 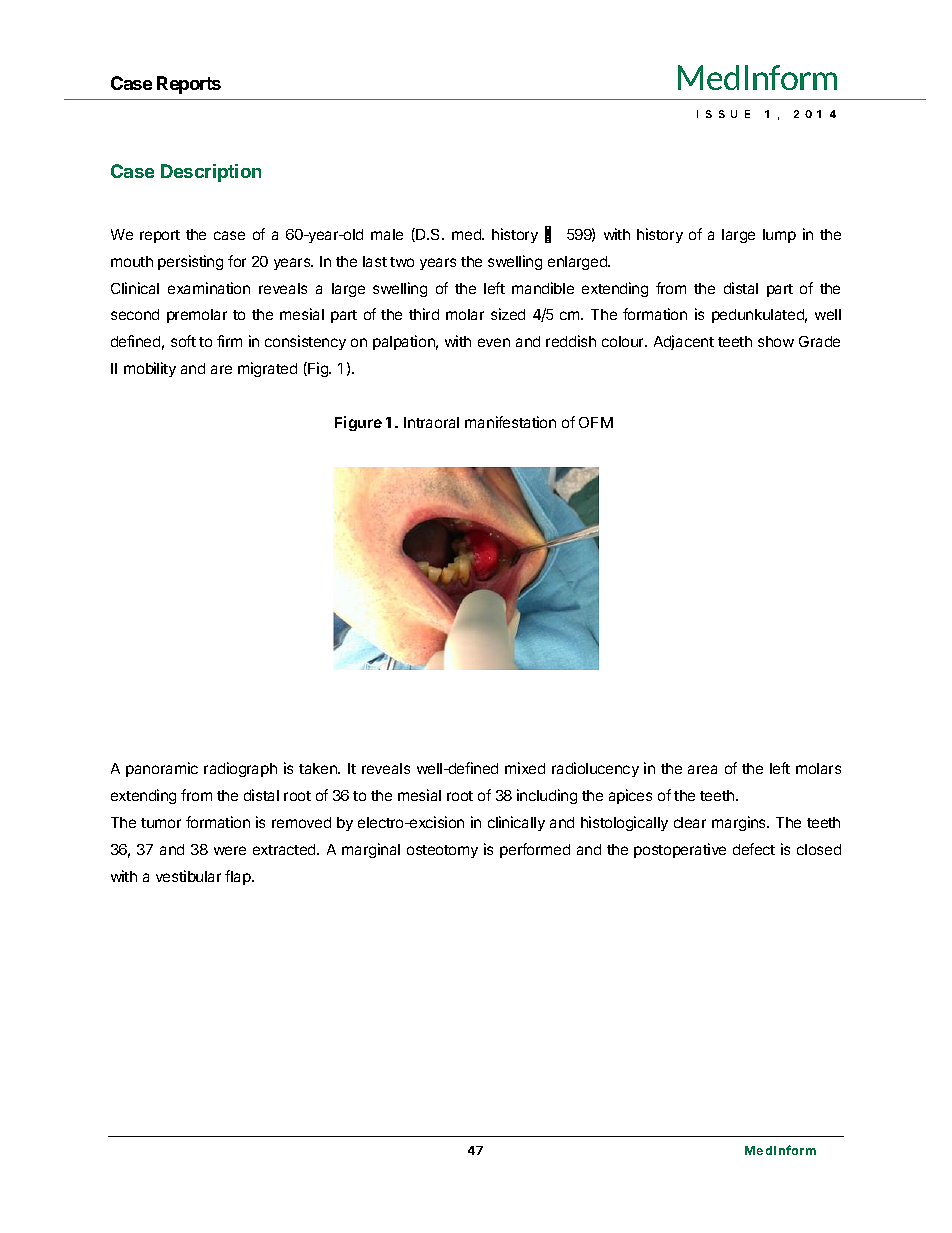 What do you see at coordinates (754, 849) in the screenshot?
I see `defect` at bounding box center [754, 849].
